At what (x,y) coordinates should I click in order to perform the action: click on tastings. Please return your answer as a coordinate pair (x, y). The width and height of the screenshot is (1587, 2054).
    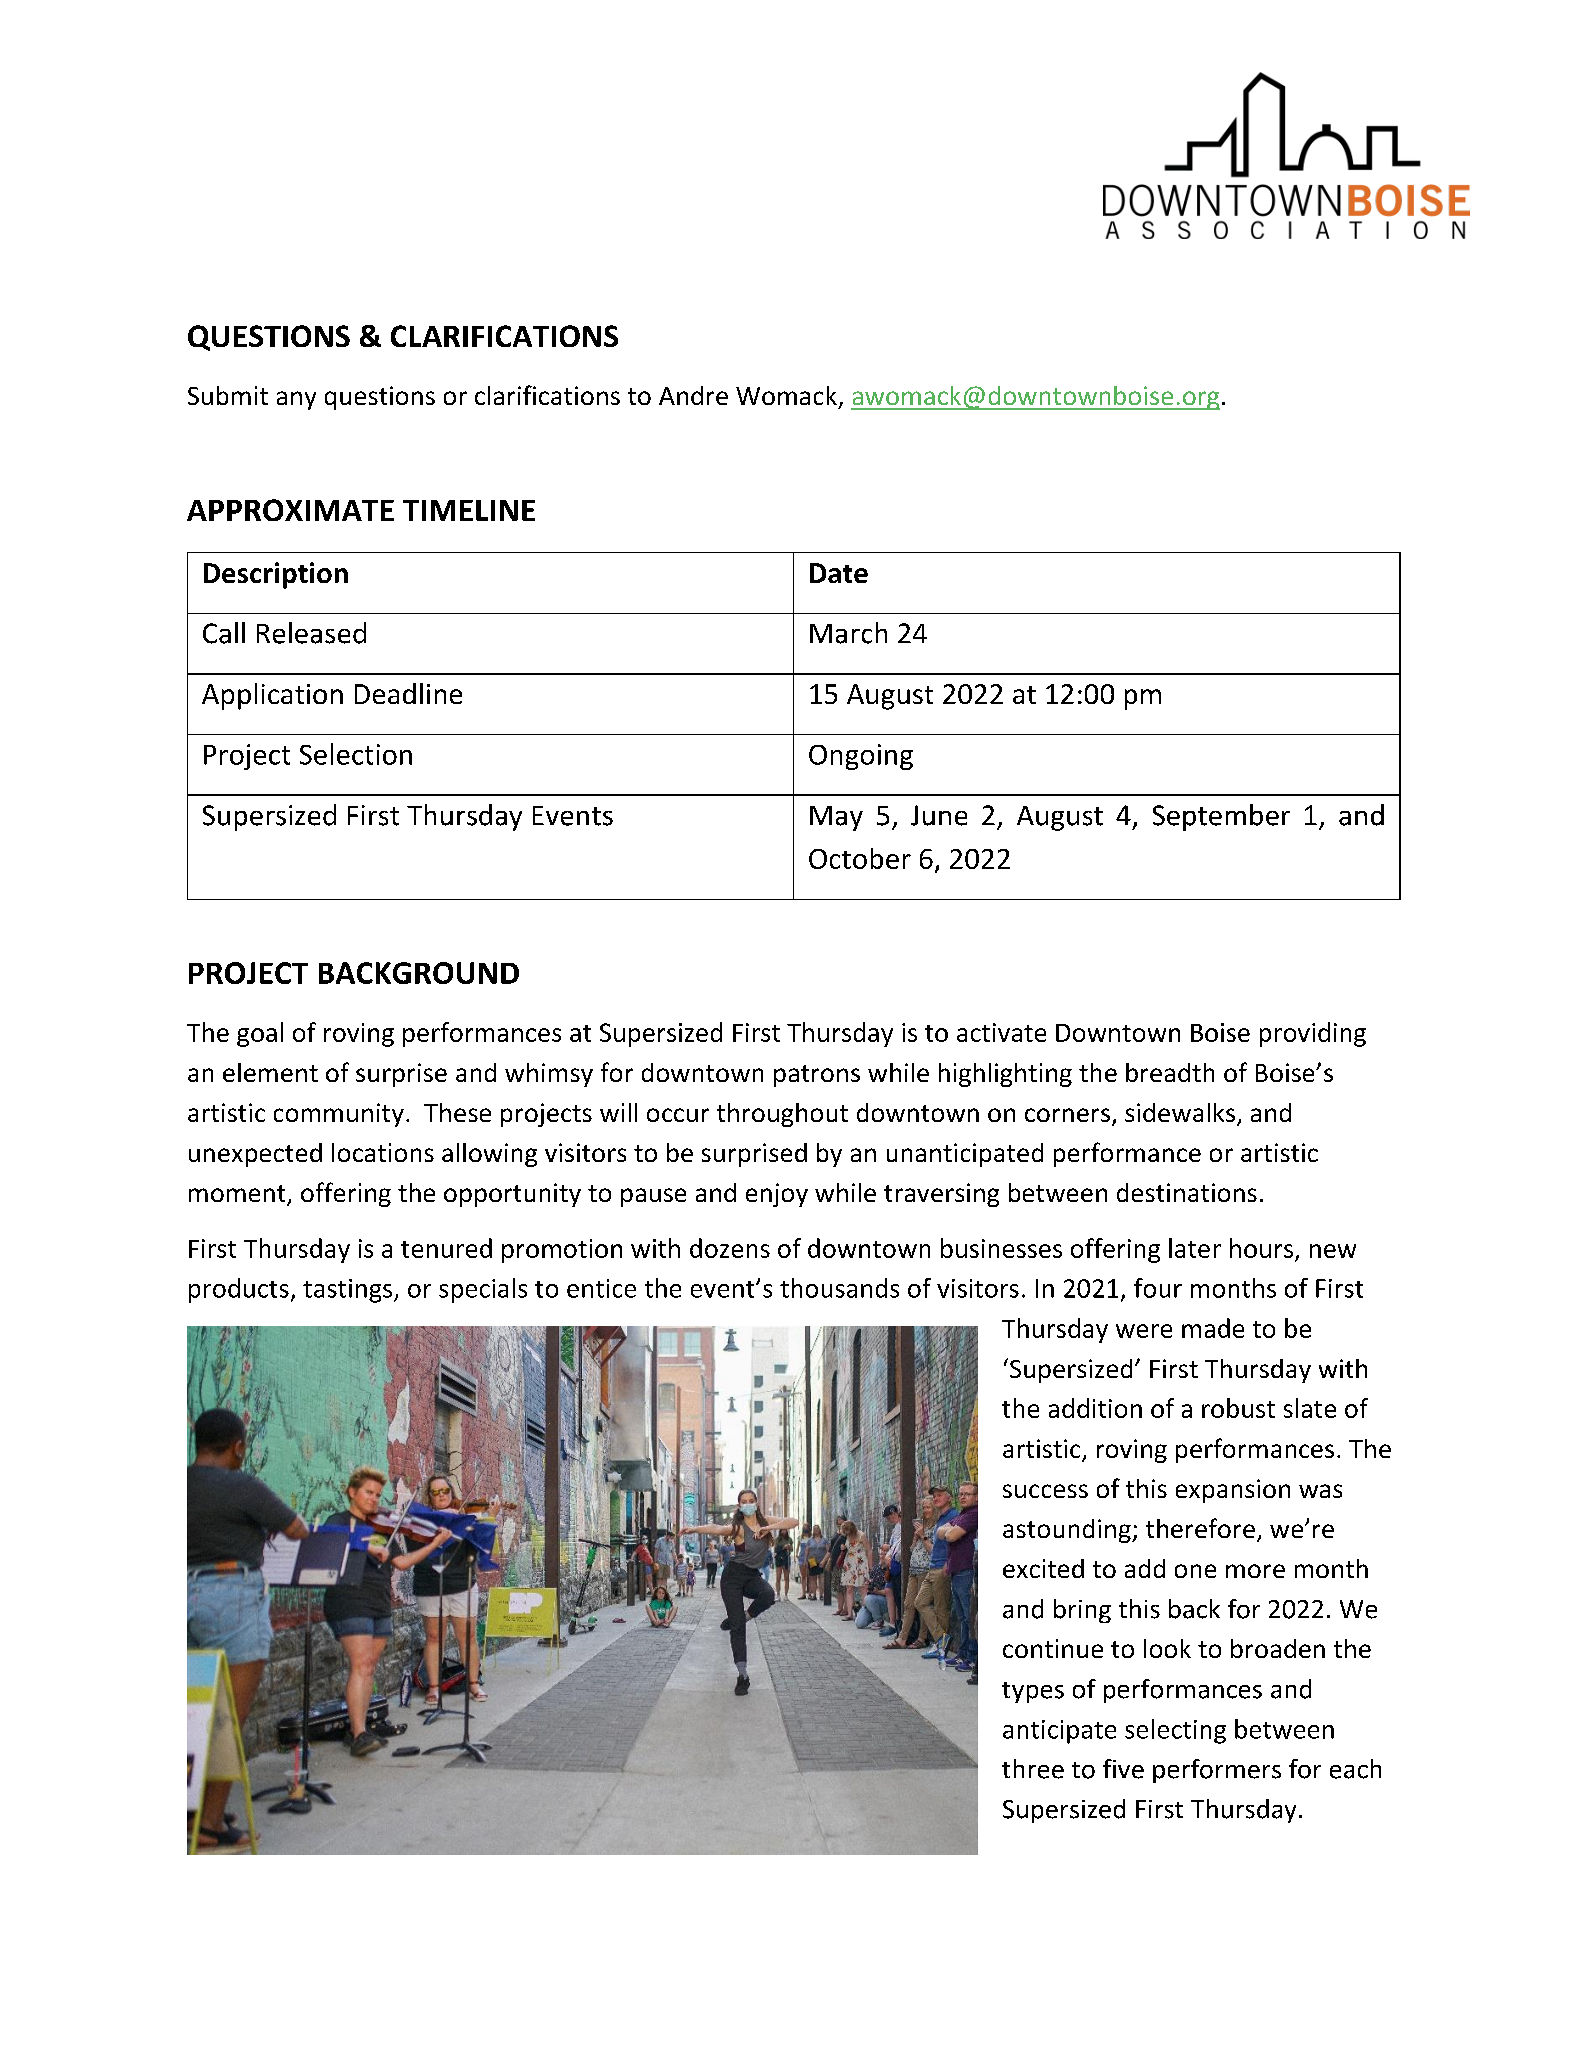
    Looking at the image, I should click on (349, 1291).
